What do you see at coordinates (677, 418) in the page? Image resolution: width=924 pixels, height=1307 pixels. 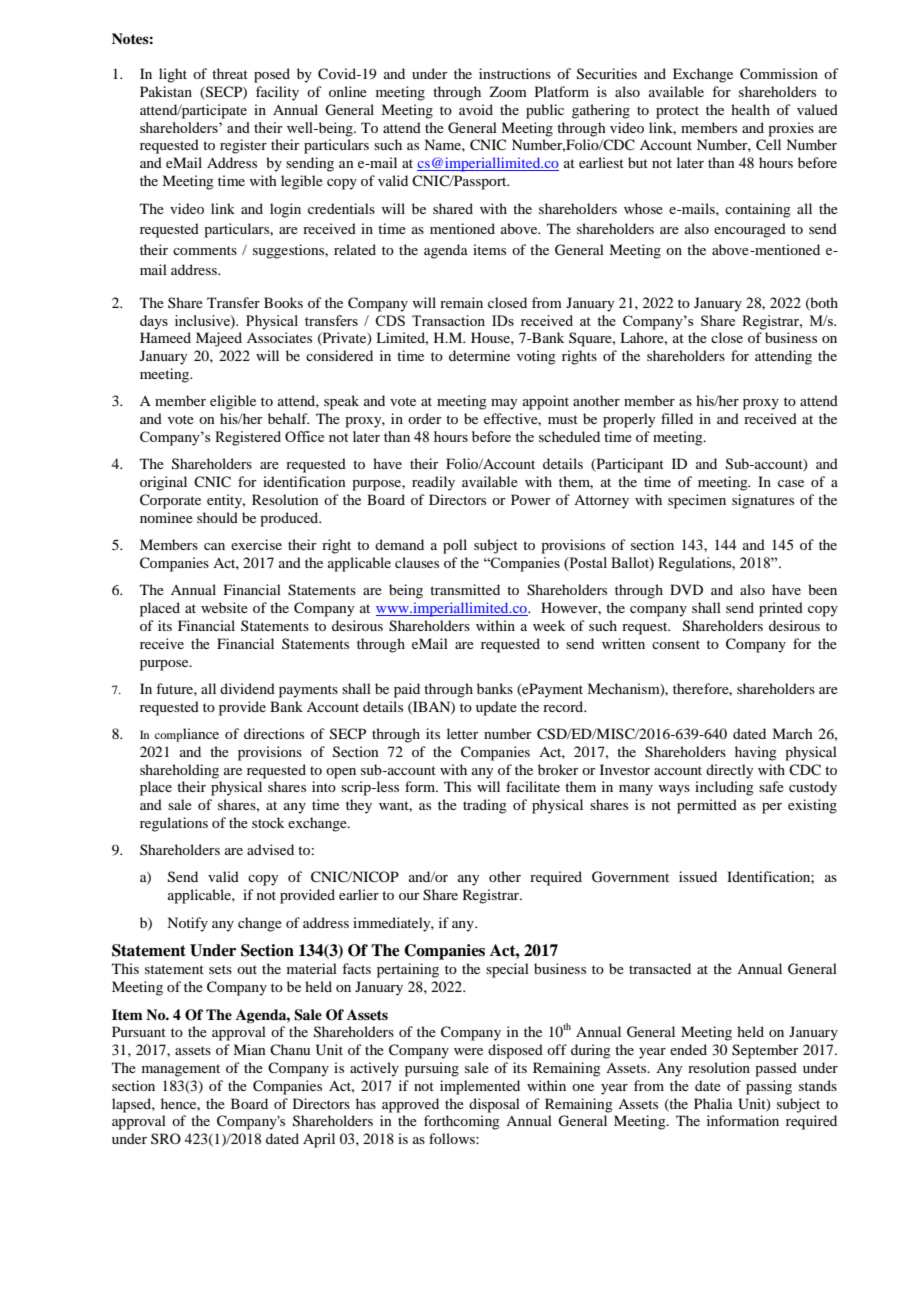 I see `filled` at bounding box center [677, 418].
